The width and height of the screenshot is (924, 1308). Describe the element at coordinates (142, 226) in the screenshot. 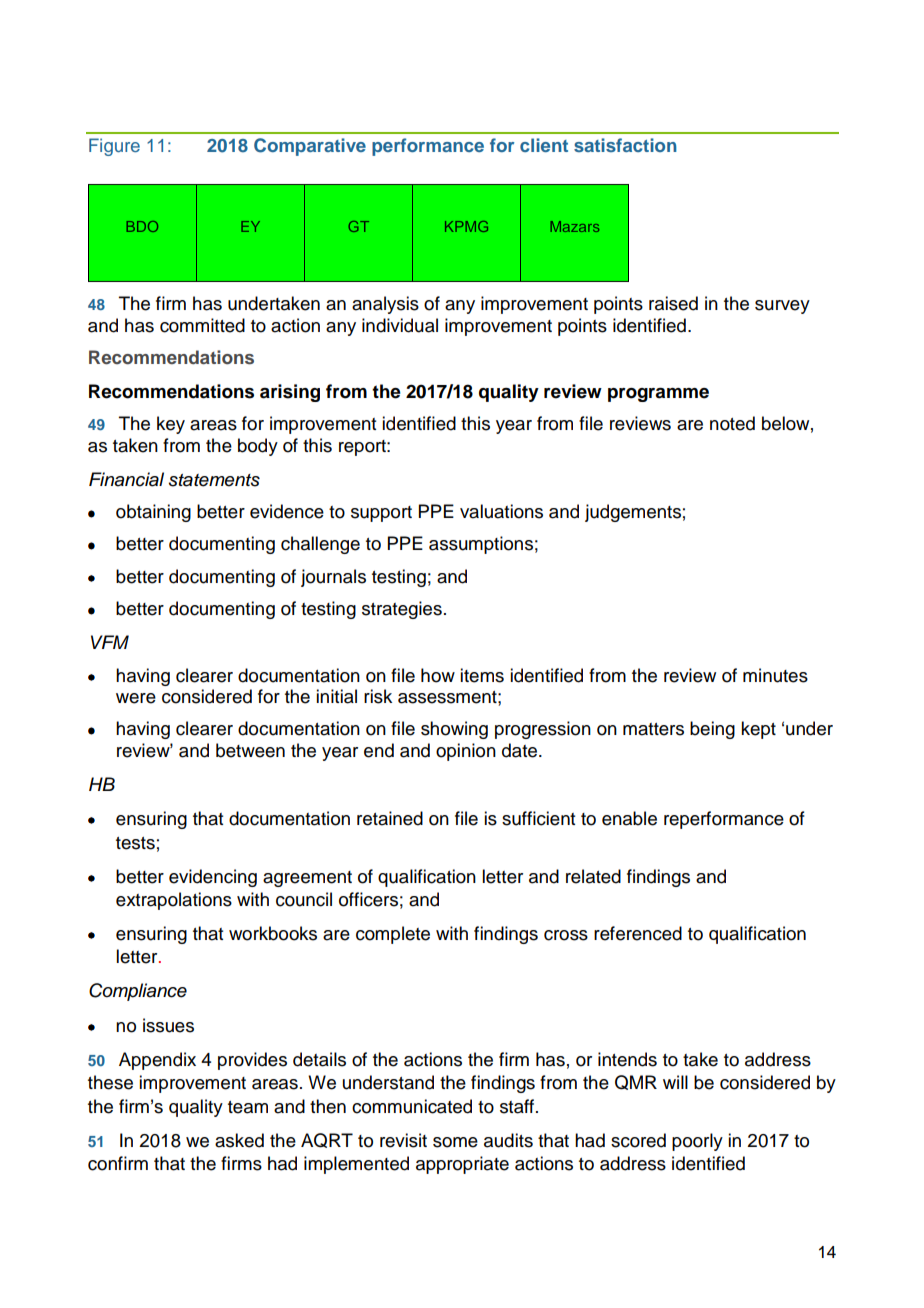

I see `BDO` at that location.
